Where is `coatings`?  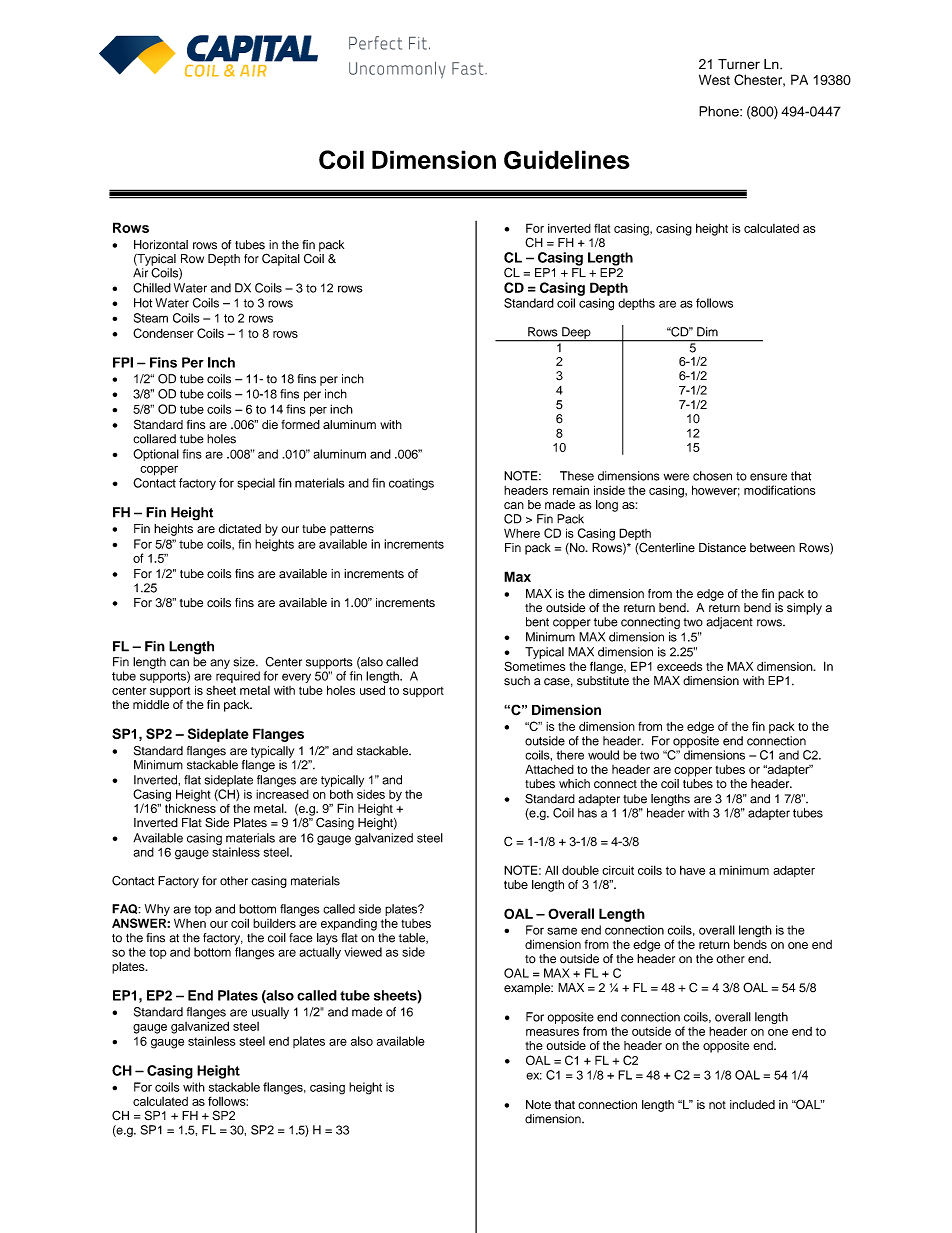
coatings is located at coordinates (411, 484).
